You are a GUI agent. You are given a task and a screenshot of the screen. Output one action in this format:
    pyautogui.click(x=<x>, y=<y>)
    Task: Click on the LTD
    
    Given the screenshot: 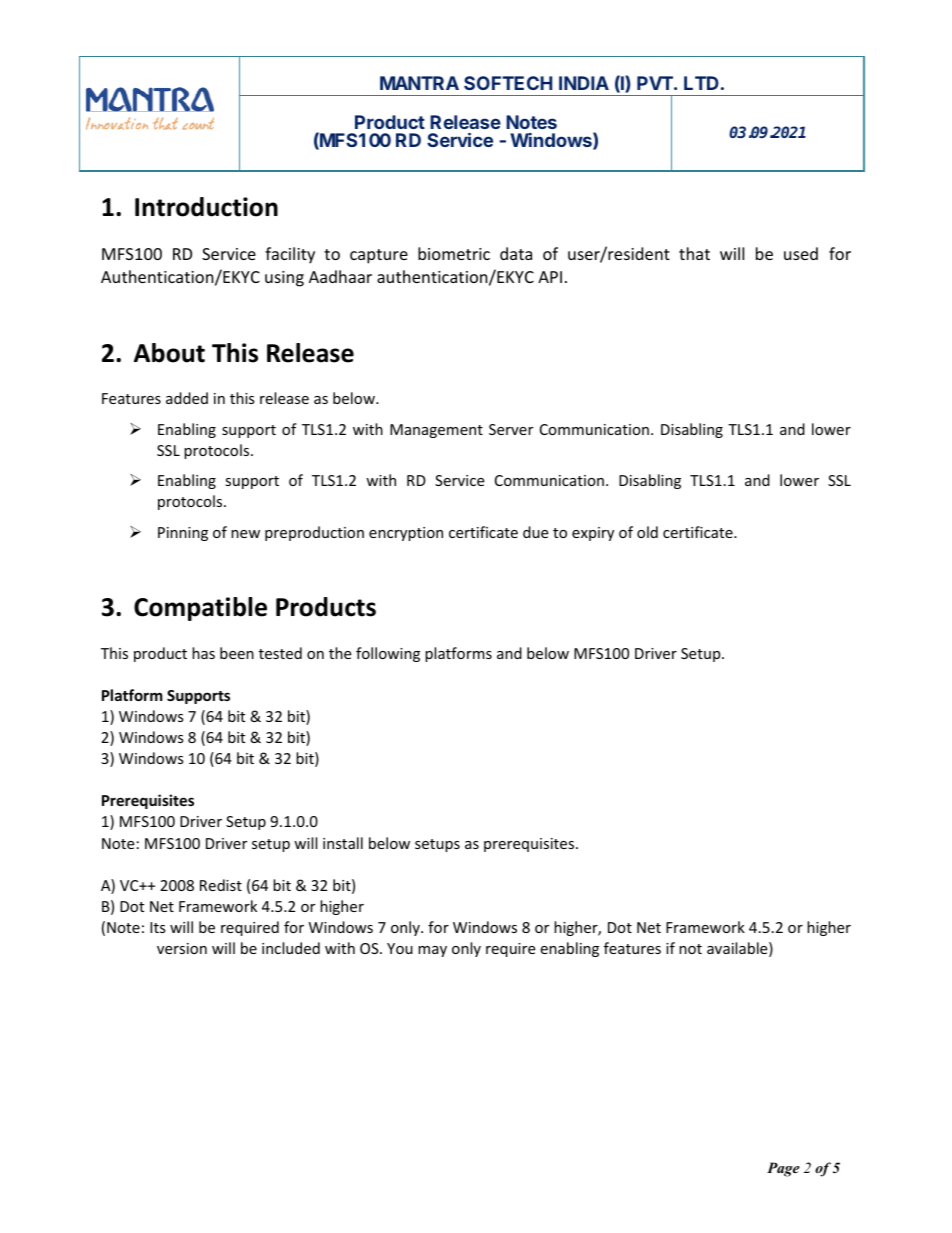 What is the action you would take?
    pyautogui.click(x=701, y=83)
